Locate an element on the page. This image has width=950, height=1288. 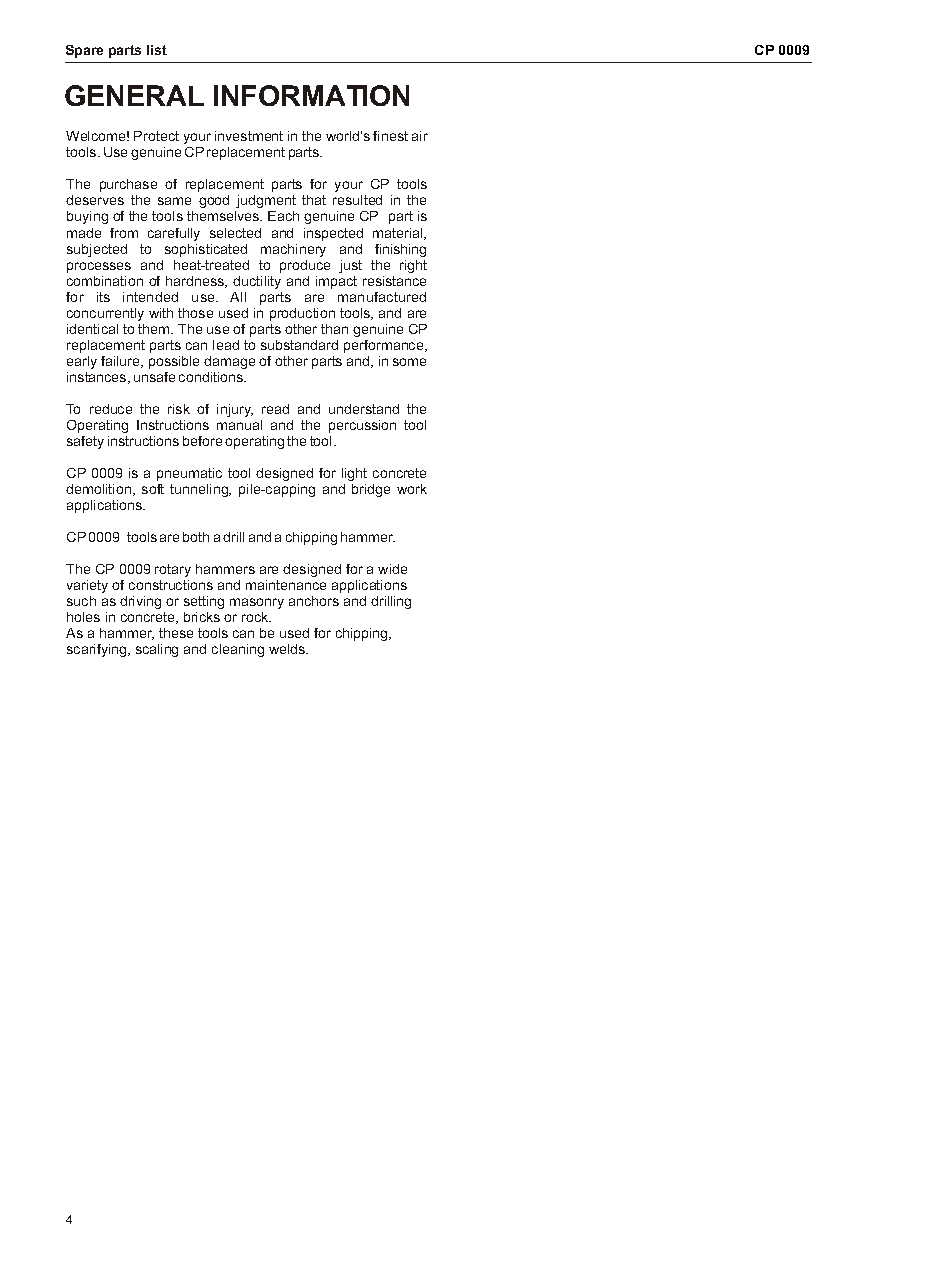
judgment is located at coordinates (266, 201).
